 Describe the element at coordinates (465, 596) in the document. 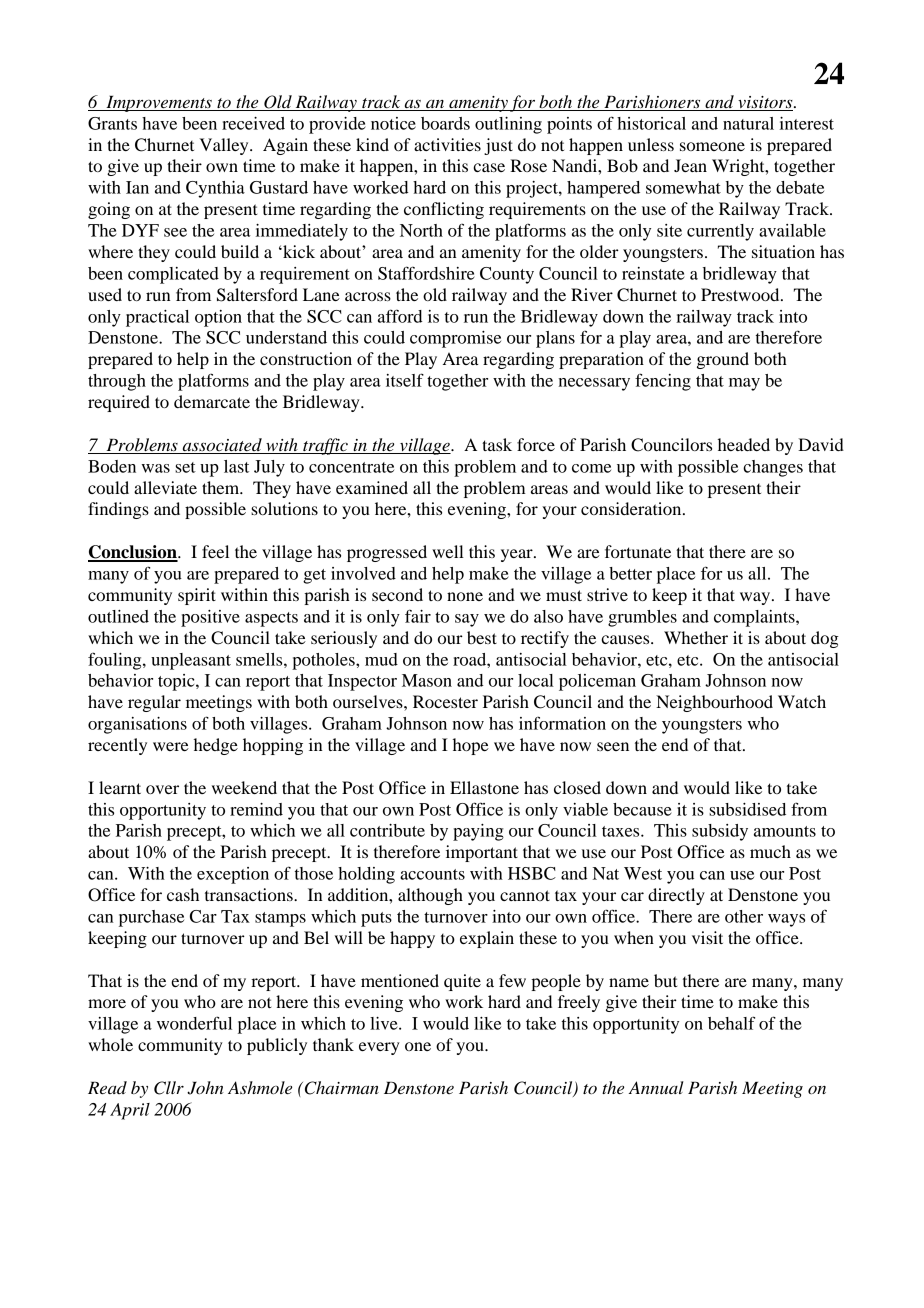

I see `none` at that location.
